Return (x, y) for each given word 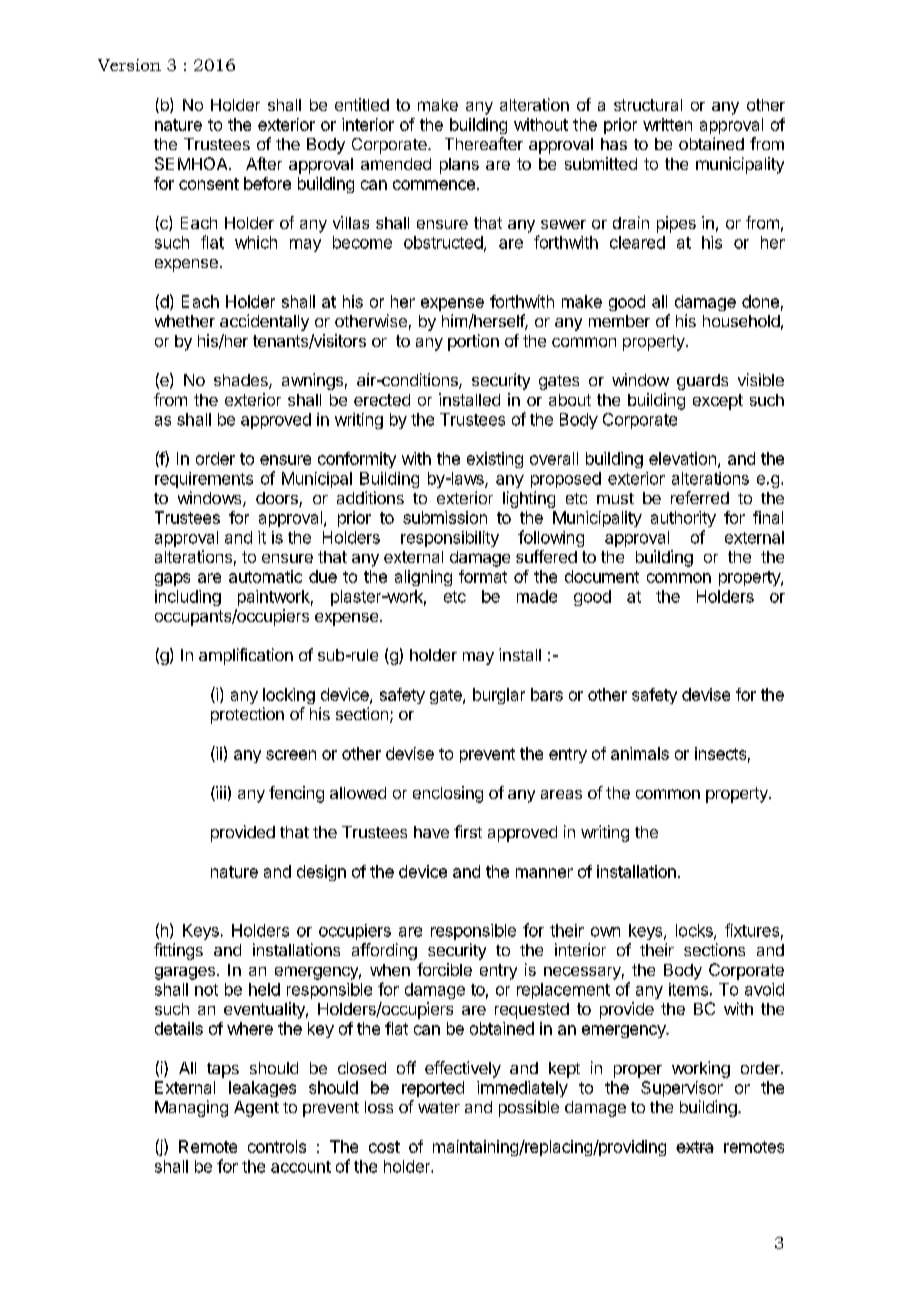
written (667, 124)
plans (459, 166)
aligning (423, 578)
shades (242, 381)
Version (129, 65)
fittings (178, 951)
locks (695, 931)
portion (473, 342)
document (602, 576)
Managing (191, 1108)
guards (702, 382)
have (431, 832)
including (188, 598)
